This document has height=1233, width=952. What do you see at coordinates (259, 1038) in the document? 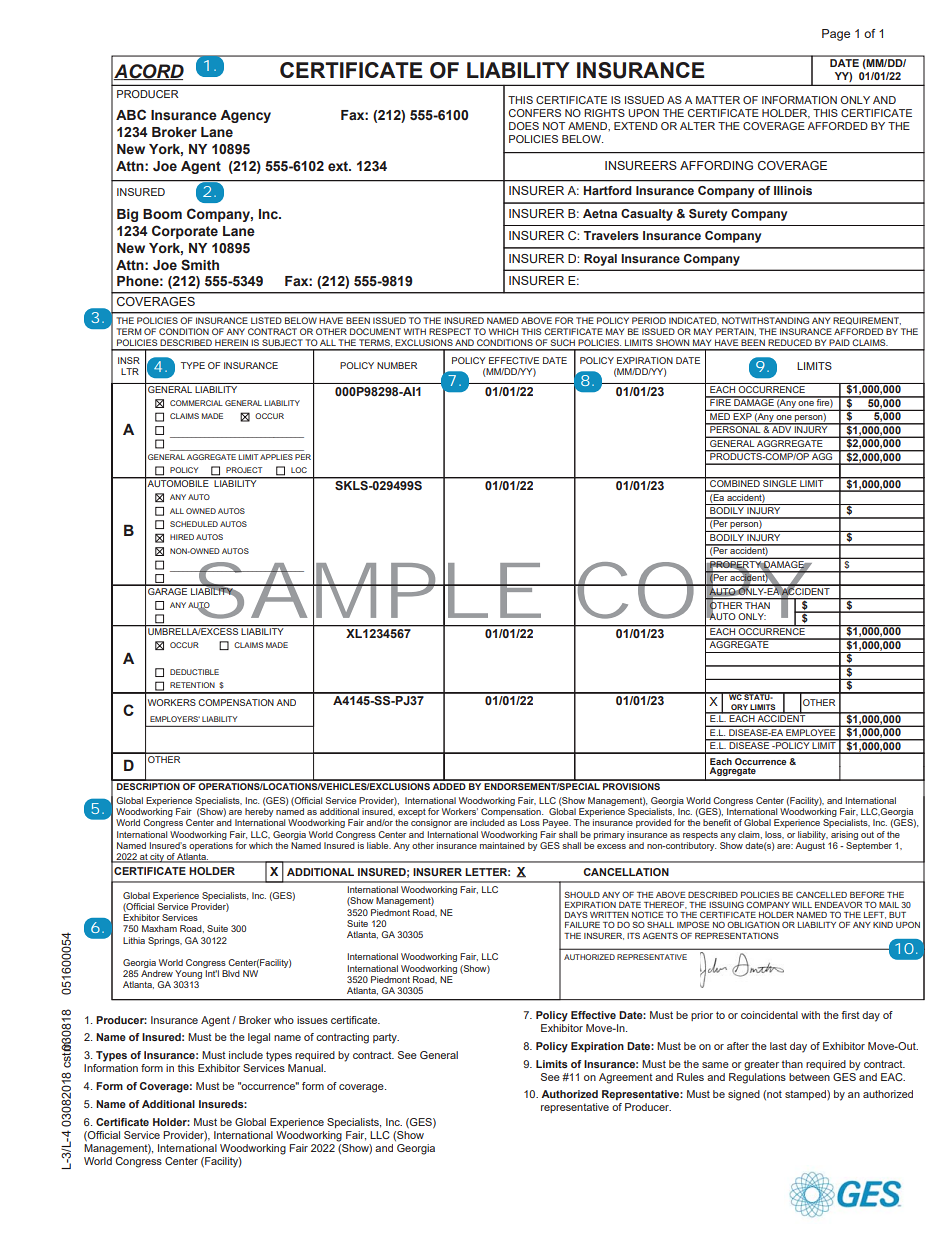
I see `legal` at bounding box center [259, 1038].
